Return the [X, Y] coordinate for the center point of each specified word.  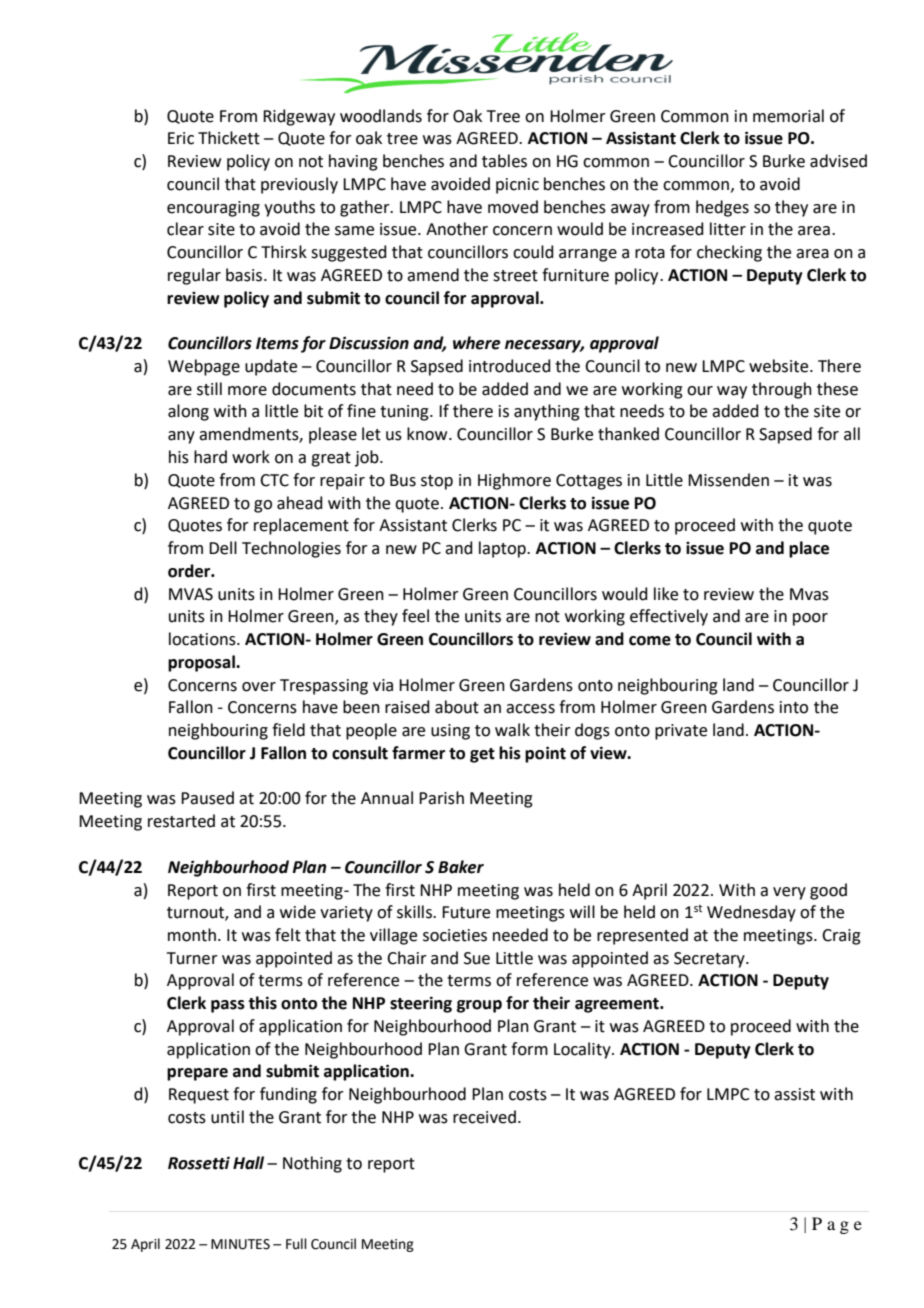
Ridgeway [299, 117]
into [794, 707]
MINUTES [240, 1244]
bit [313, 411]
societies [455, 935]
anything [547, 412]
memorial [788, 116]
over [259, 687]
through [782, 390]
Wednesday [751, 913]
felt [288, 935]
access [530, 709]
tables [504, 161]
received [484, 1117]
